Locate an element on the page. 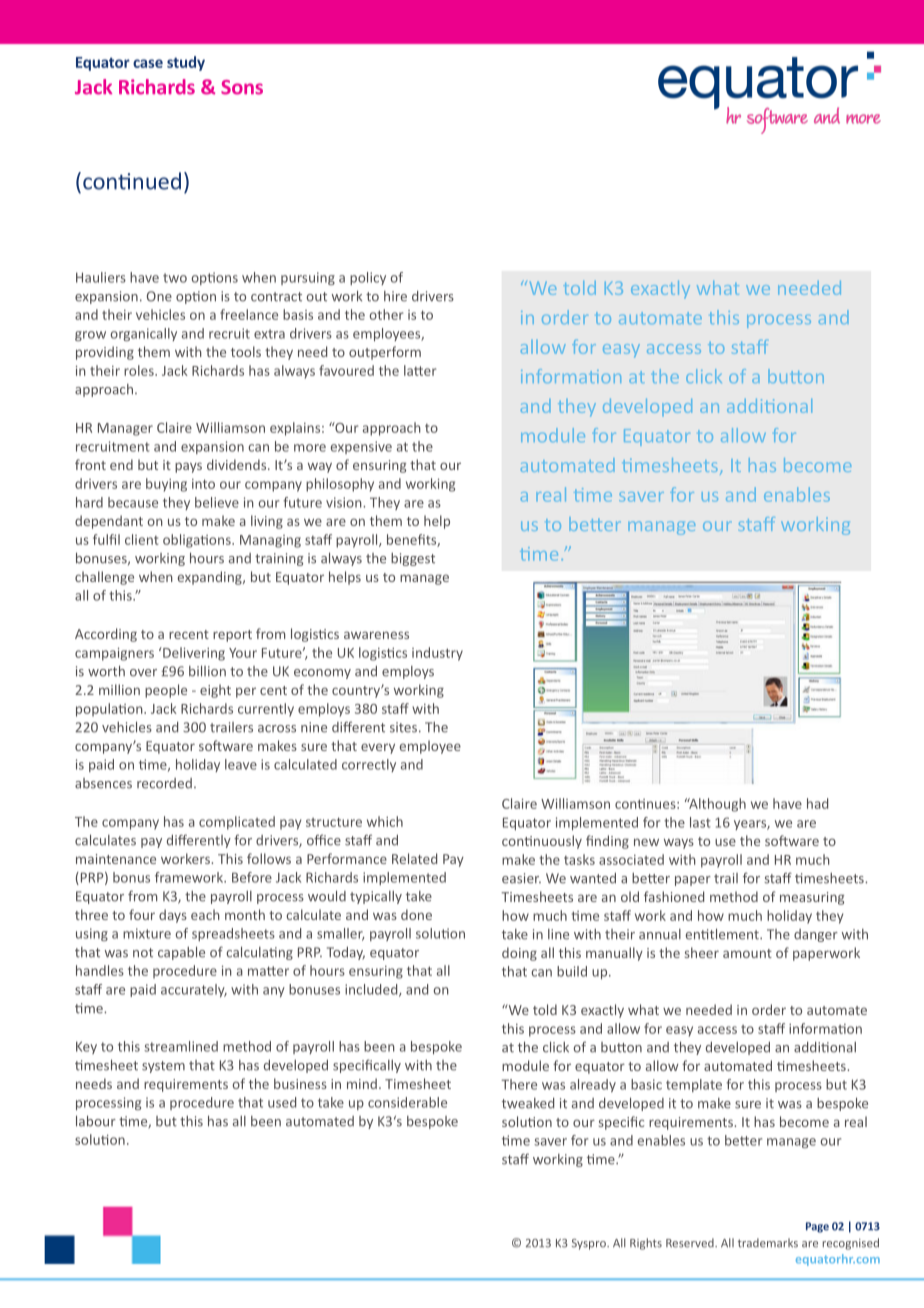 This image has height=1308, width=924. hire is located at coordinates (395, 296).
